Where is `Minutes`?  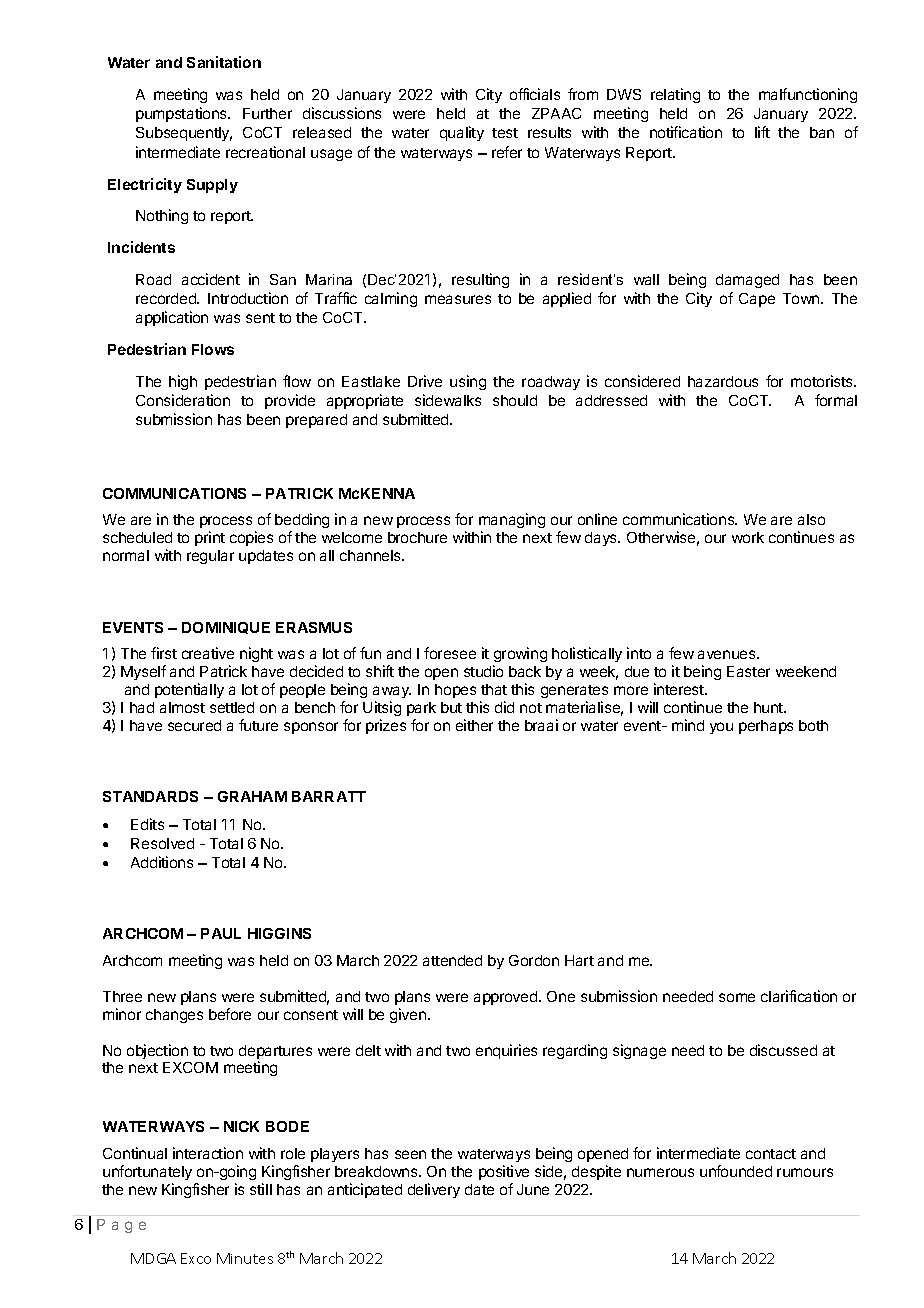 Minutes is located at coordinates (245, 1258).
